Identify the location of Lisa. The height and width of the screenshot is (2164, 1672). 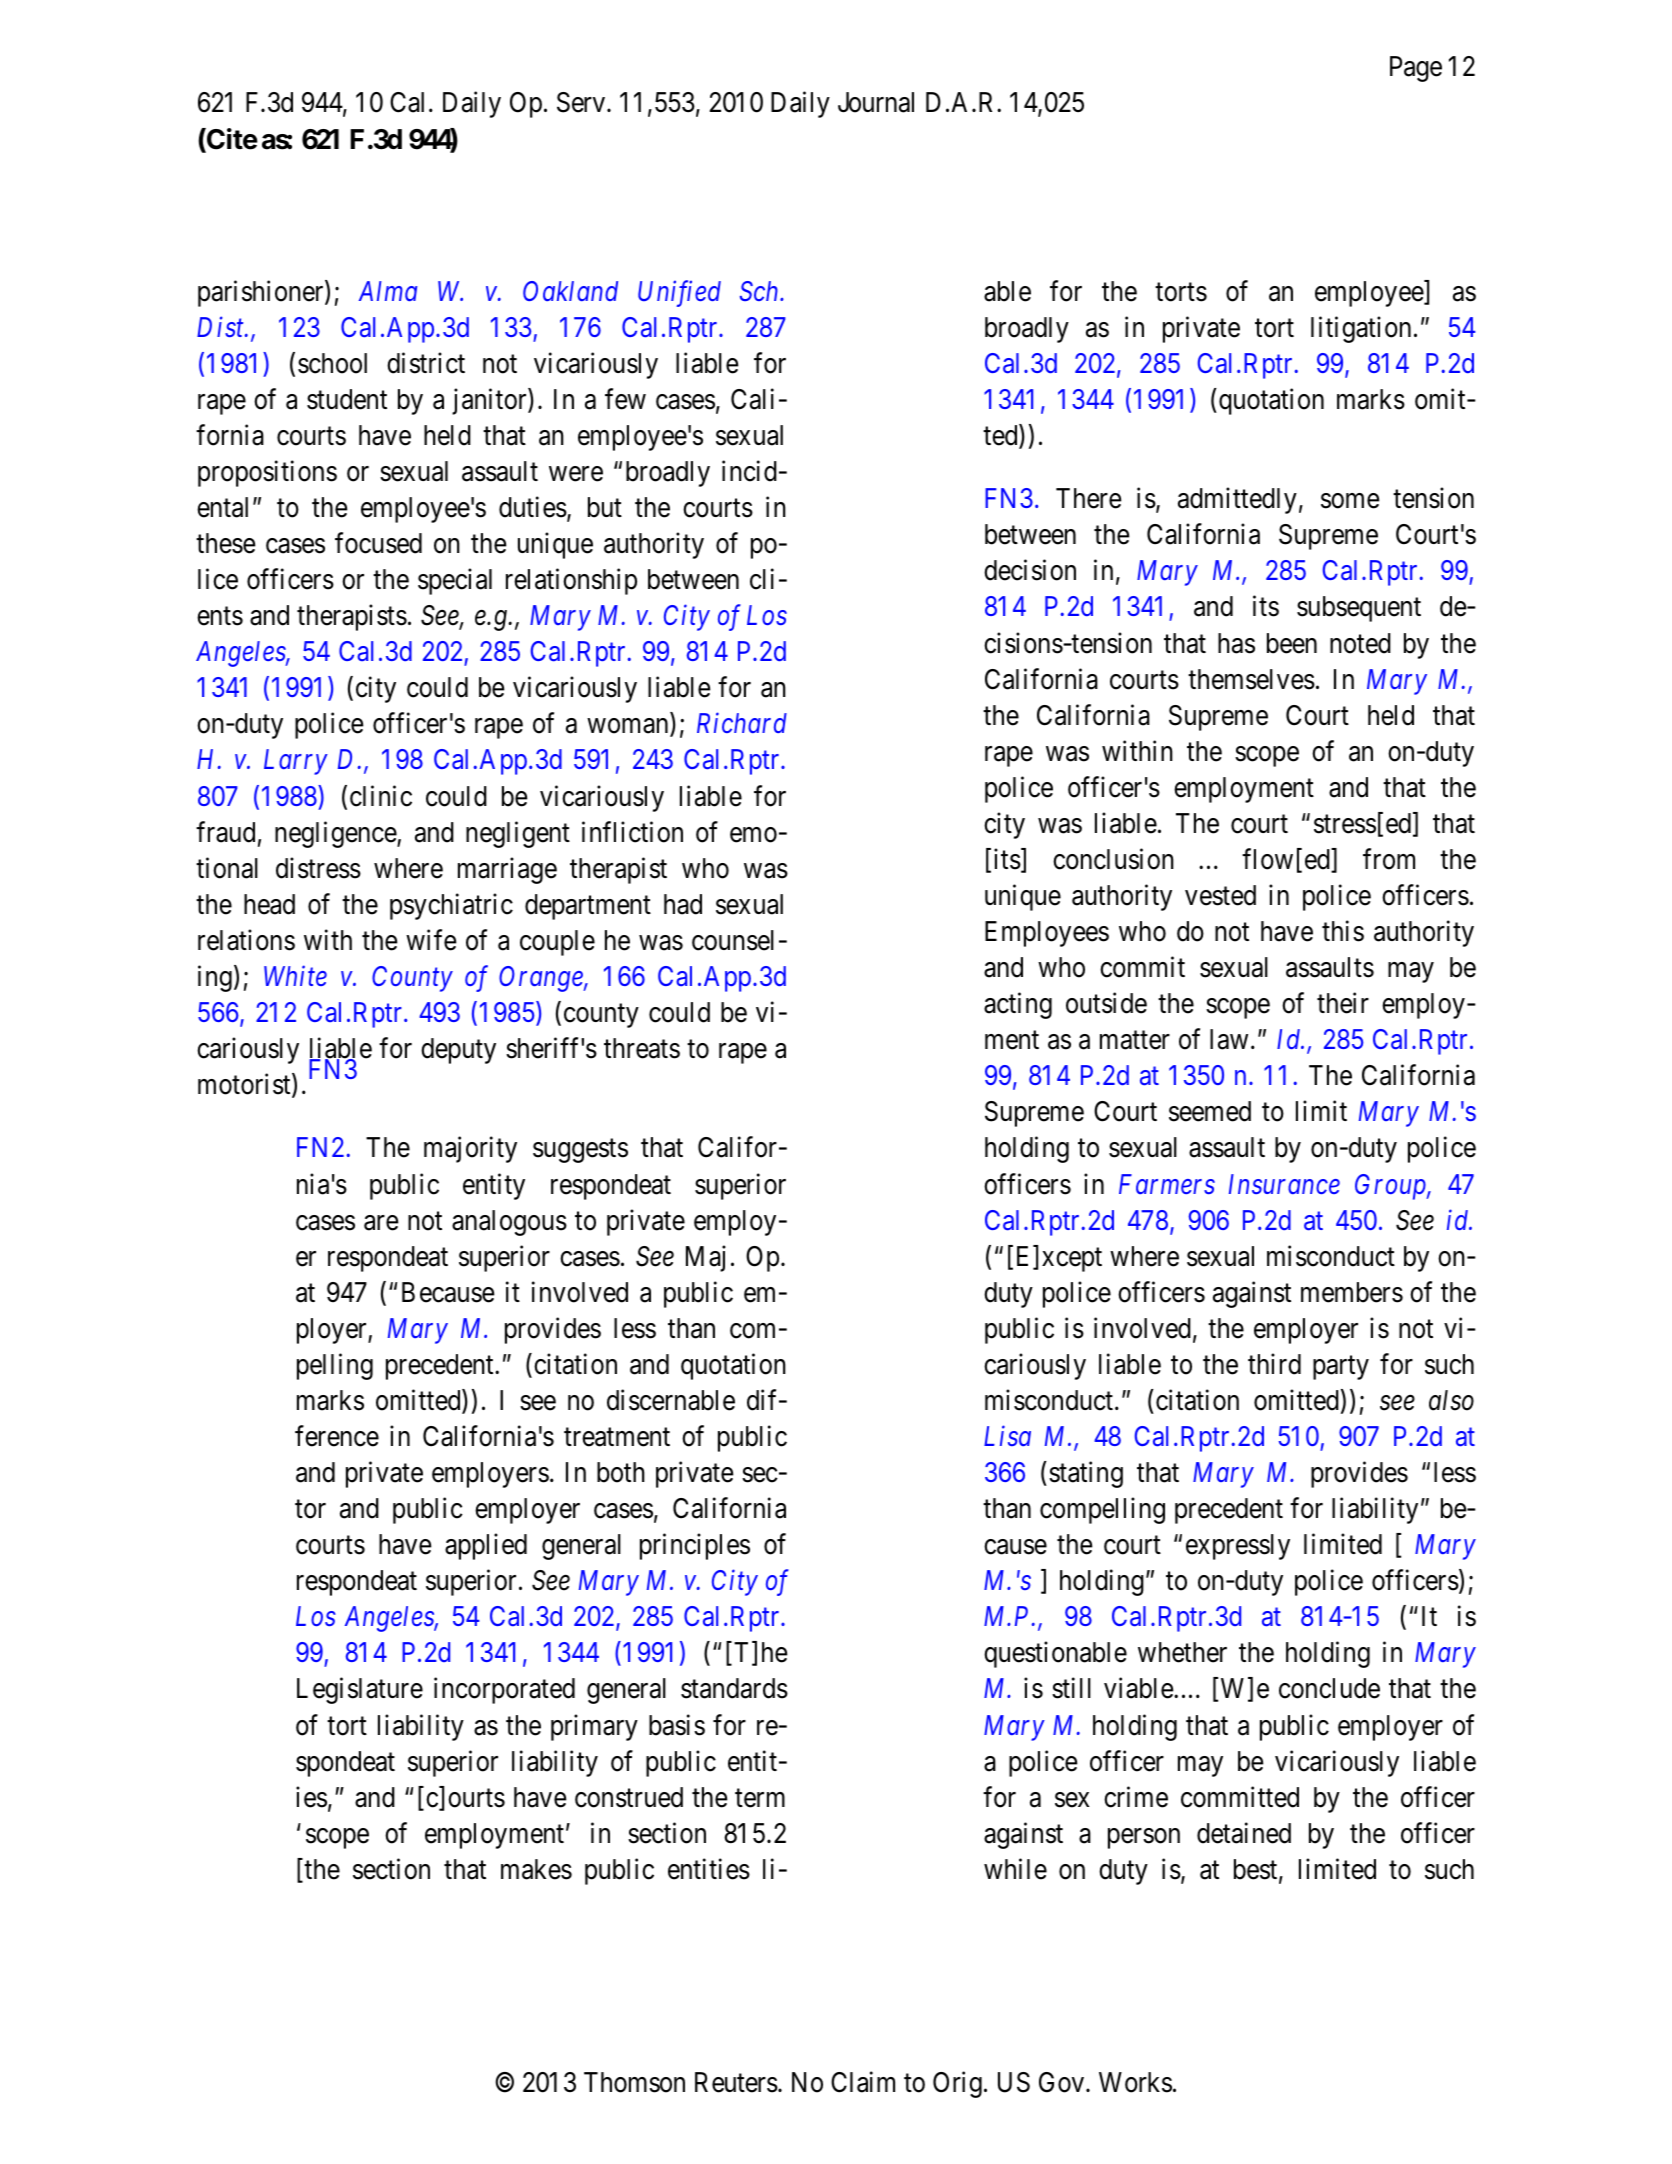
(1007, 1436).
